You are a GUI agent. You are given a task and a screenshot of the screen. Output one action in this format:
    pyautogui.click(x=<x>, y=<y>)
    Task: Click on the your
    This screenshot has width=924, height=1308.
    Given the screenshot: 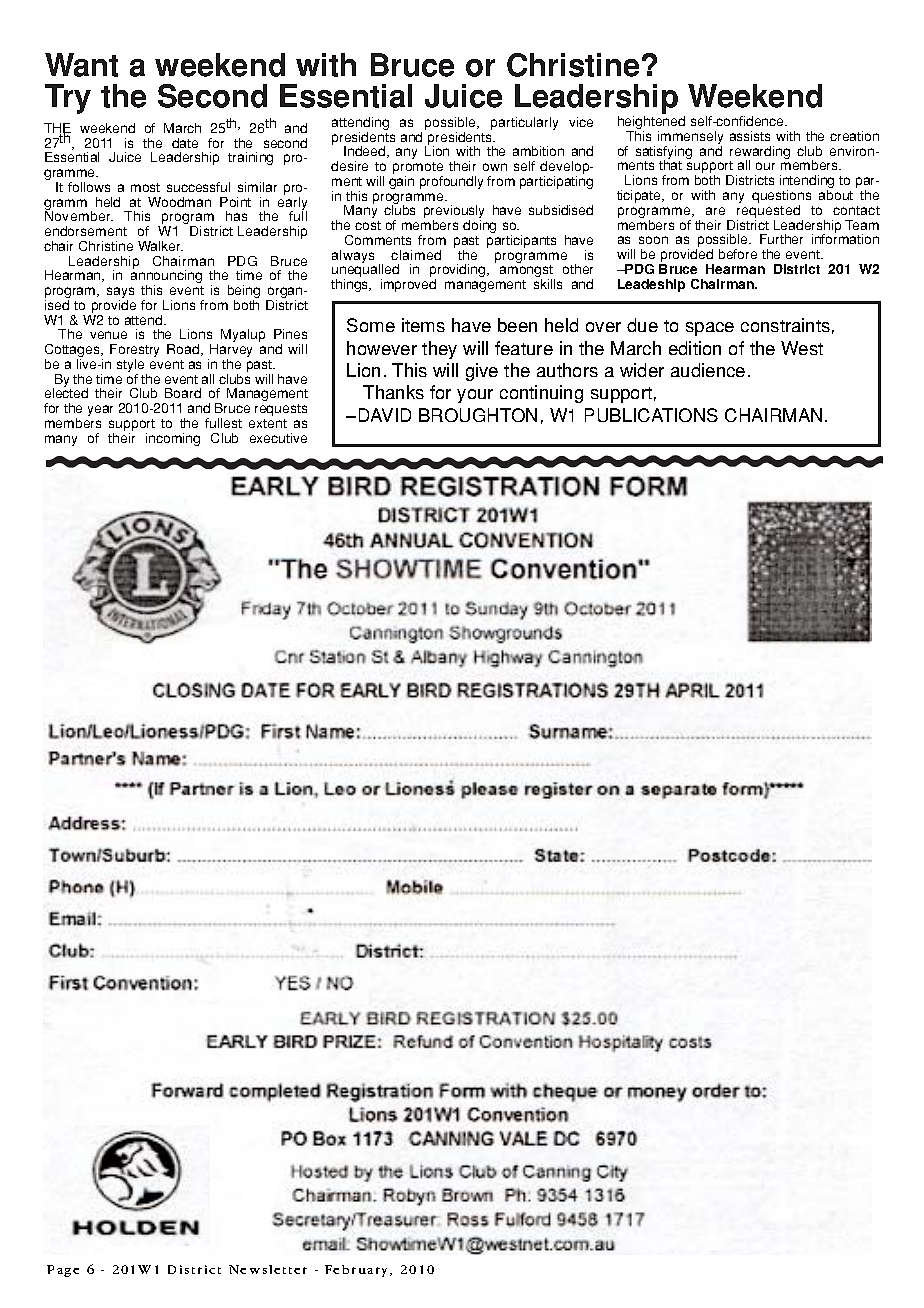 What is the action you would take?
    pyautogui.click(x=475, y=396)
